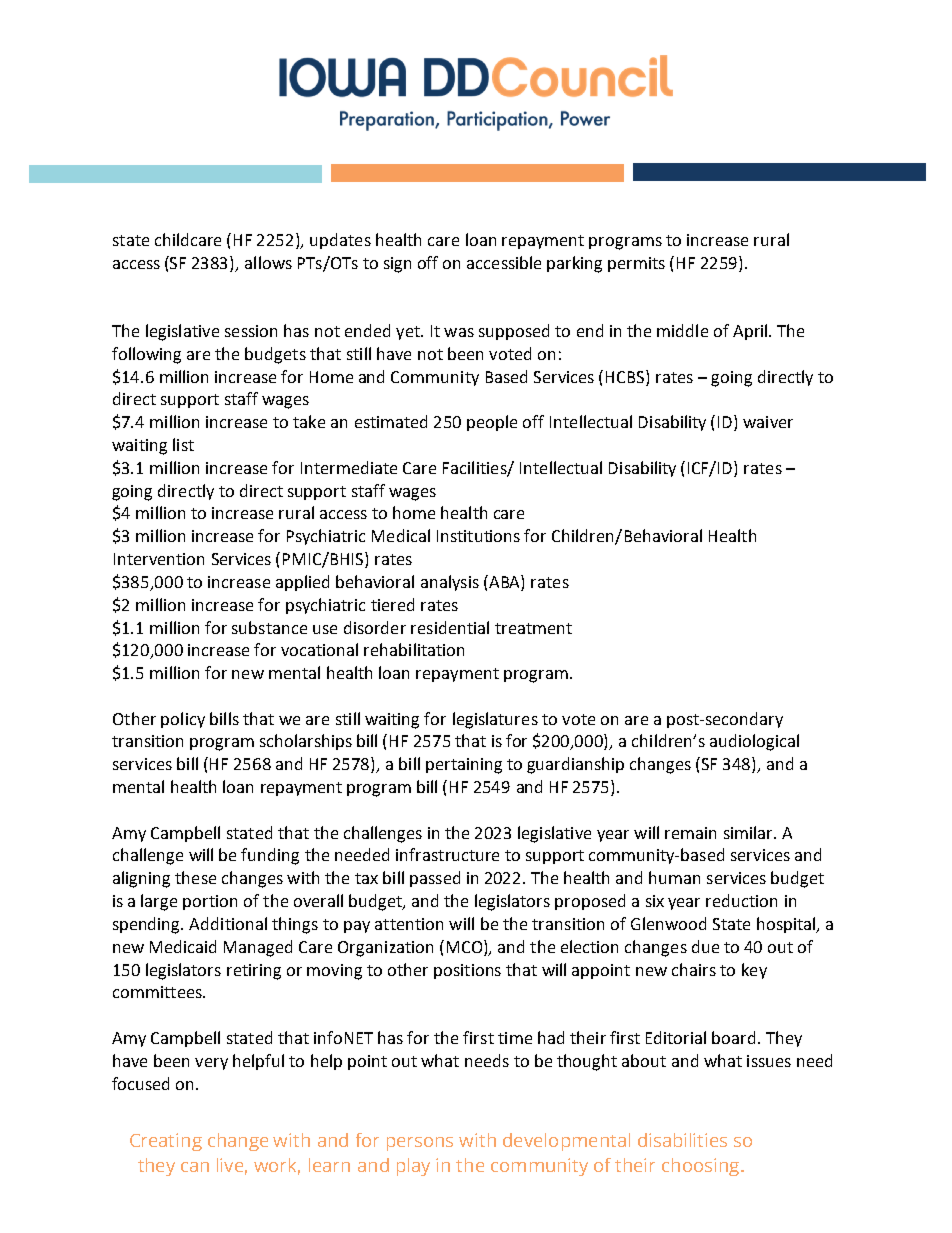 The height and width of the screenshot is (1233, 952). What do you see at coordinates (183, 720) in the screenshot?
I see `policy` at bounding box center [183, 720].
